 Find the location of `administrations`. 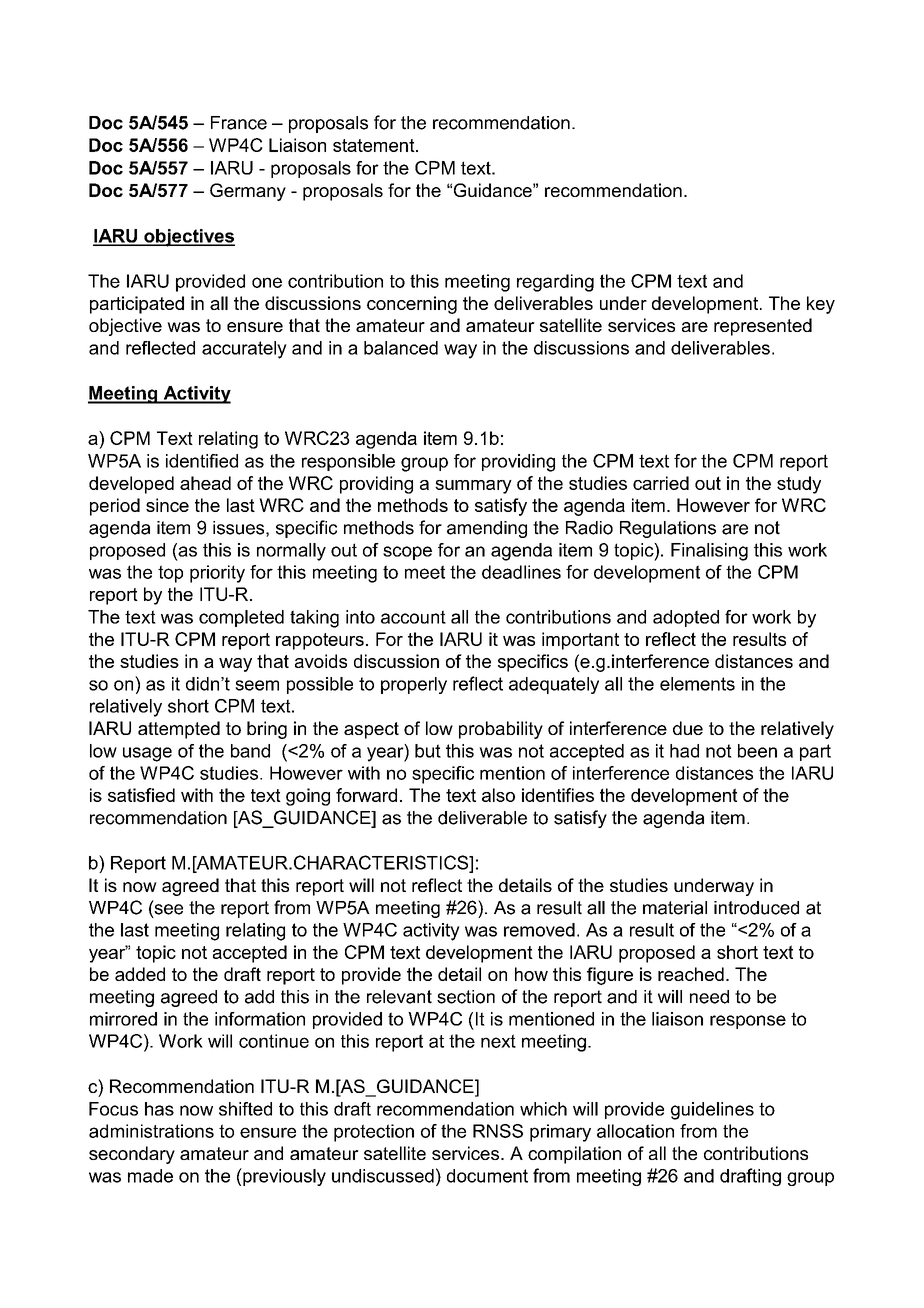

administrations is located at coordinates (151, 1131).
